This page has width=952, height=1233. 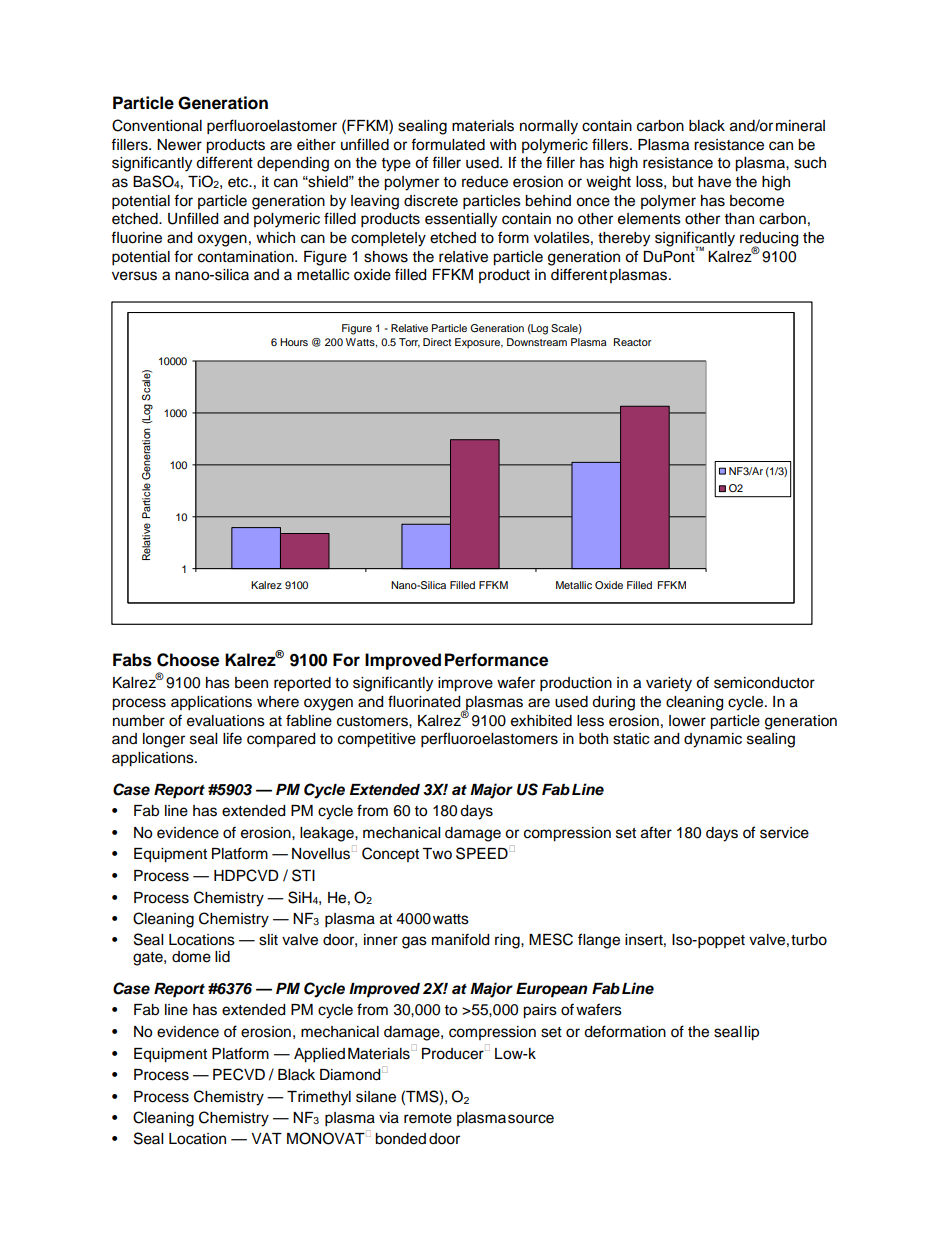 I want to click on pairs, so click(x=540, y=1011).
